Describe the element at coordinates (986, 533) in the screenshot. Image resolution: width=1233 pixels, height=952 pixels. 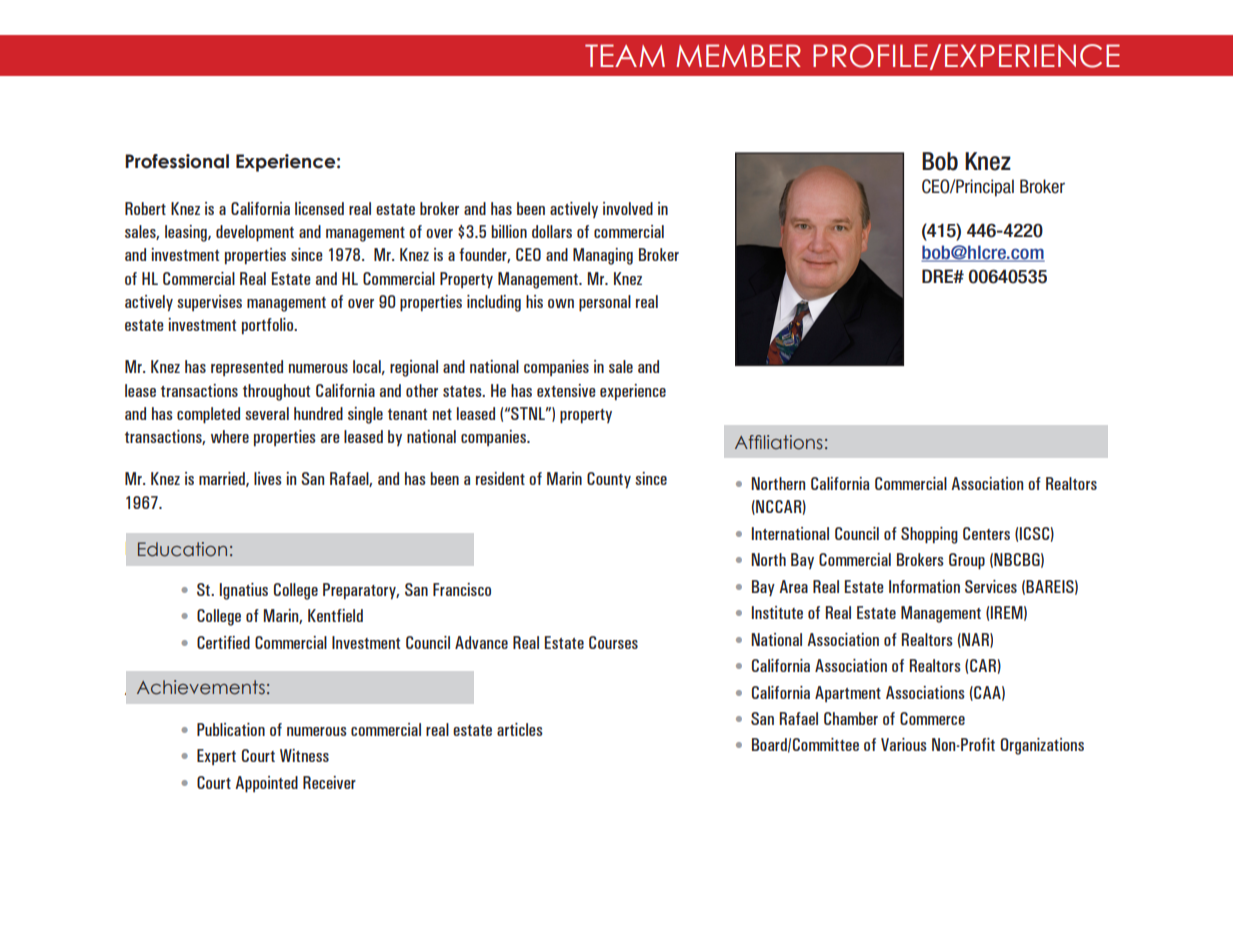
I see `Centers` at that location.
